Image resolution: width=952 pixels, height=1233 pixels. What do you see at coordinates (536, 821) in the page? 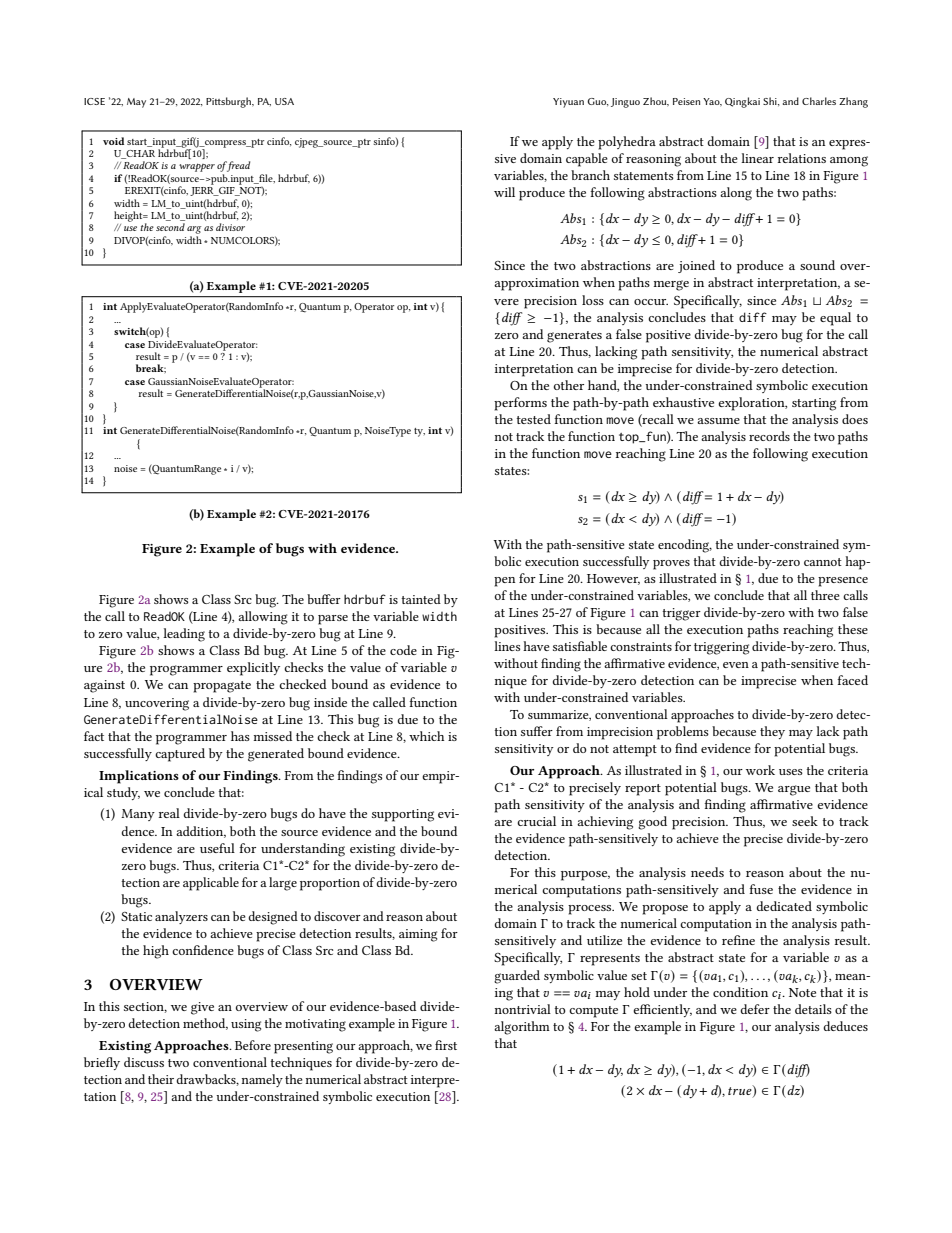
I see `crucial` at bounding box center [536, 821].
